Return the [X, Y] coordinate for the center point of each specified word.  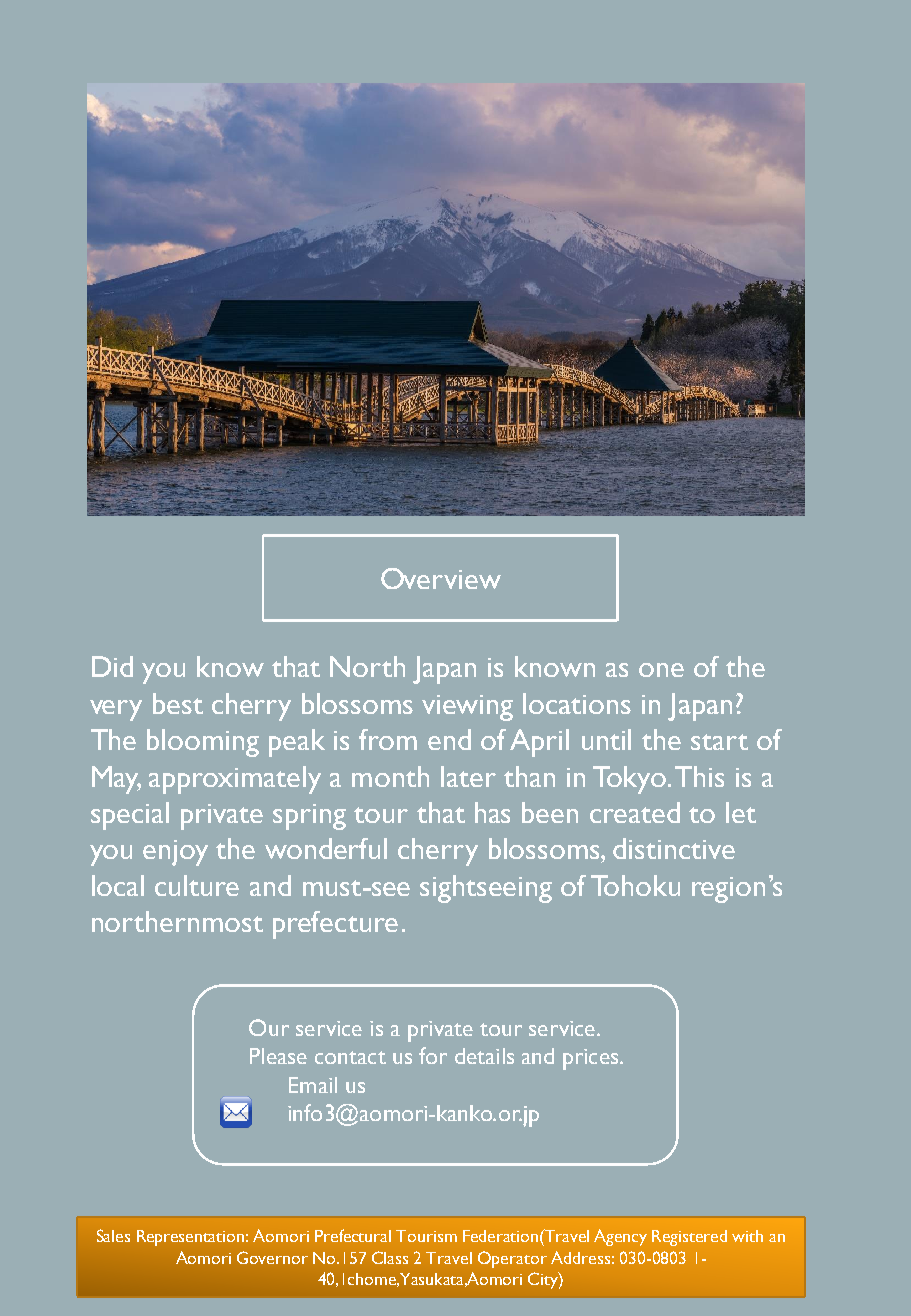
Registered [689, 1238]
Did [112, 666]
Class [390, 1257]
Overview [441, 578]
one [661, 670]
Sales [113, 1235]
